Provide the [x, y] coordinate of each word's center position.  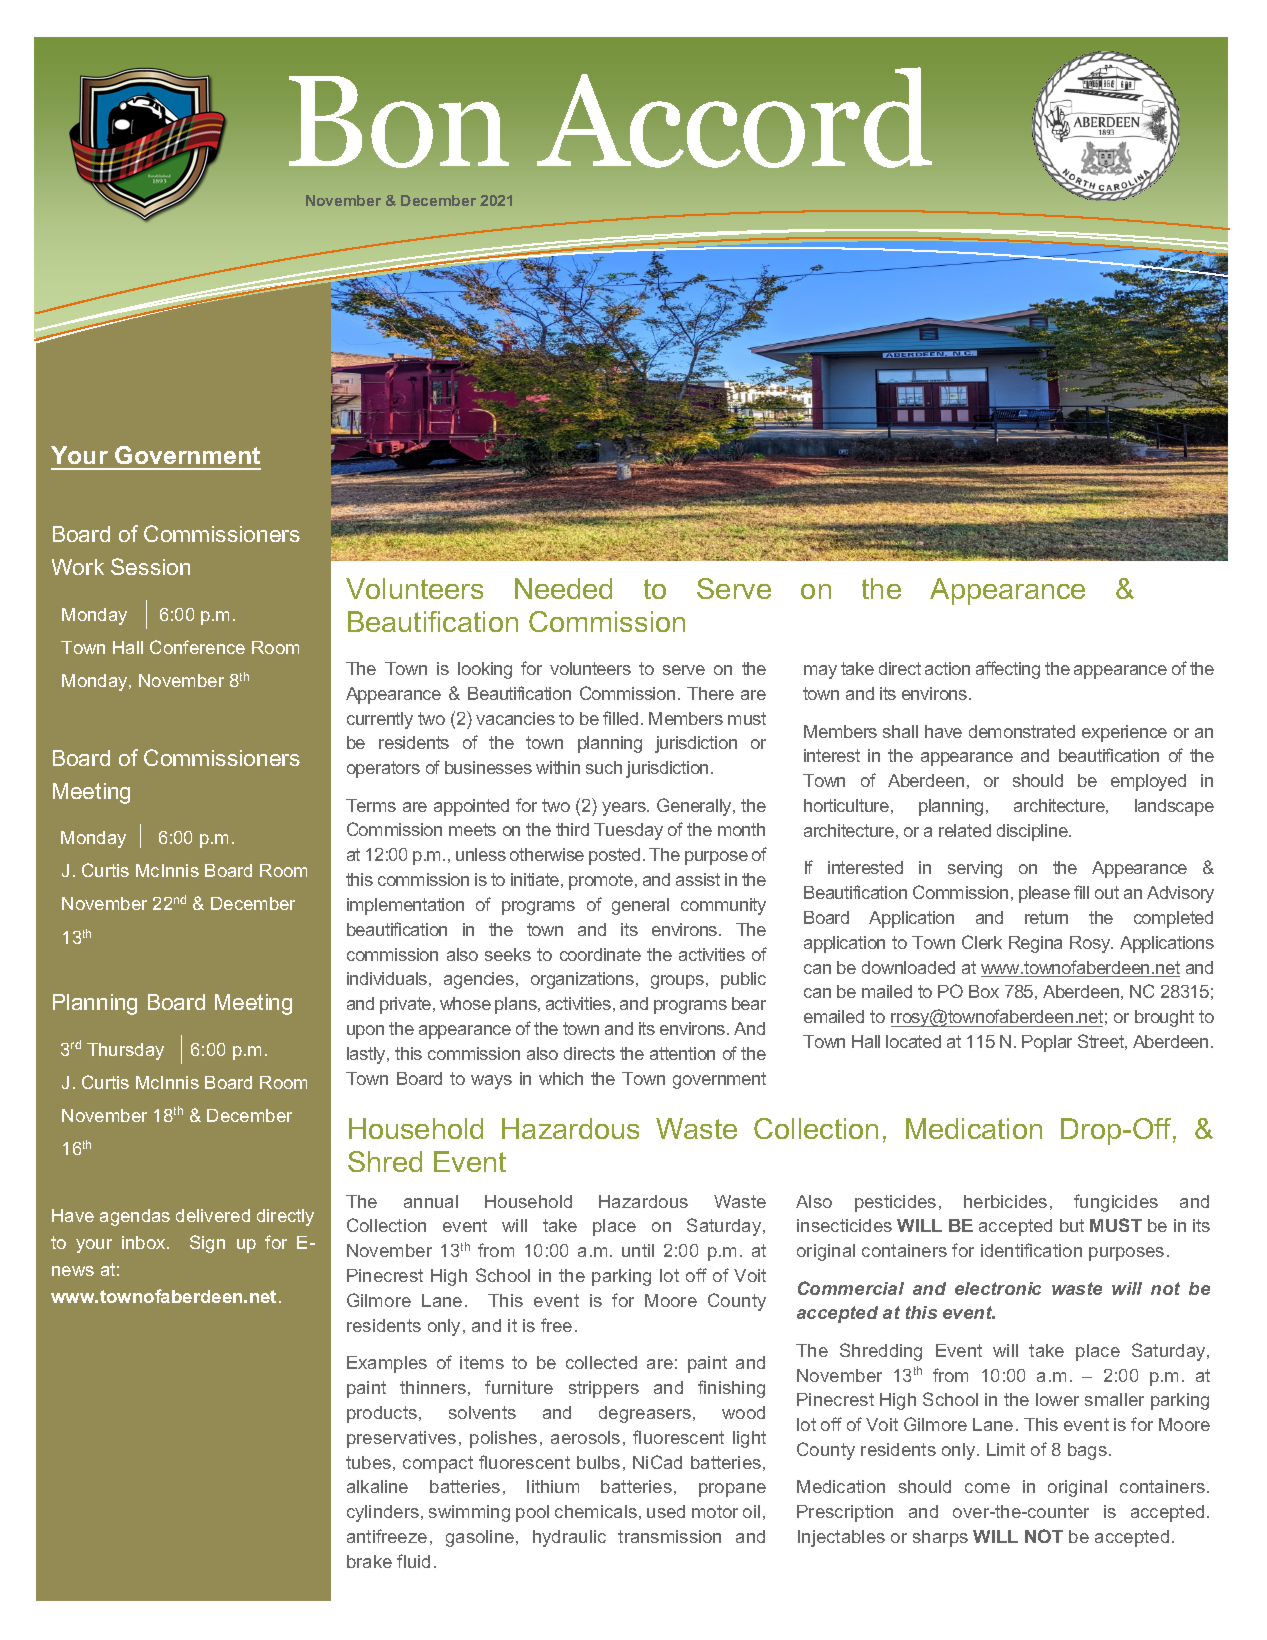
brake [369, 1561]
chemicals [596, 1511]
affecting [1008, 670]
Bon [399, 122]
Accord [734, 117]
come [987, 1488]
